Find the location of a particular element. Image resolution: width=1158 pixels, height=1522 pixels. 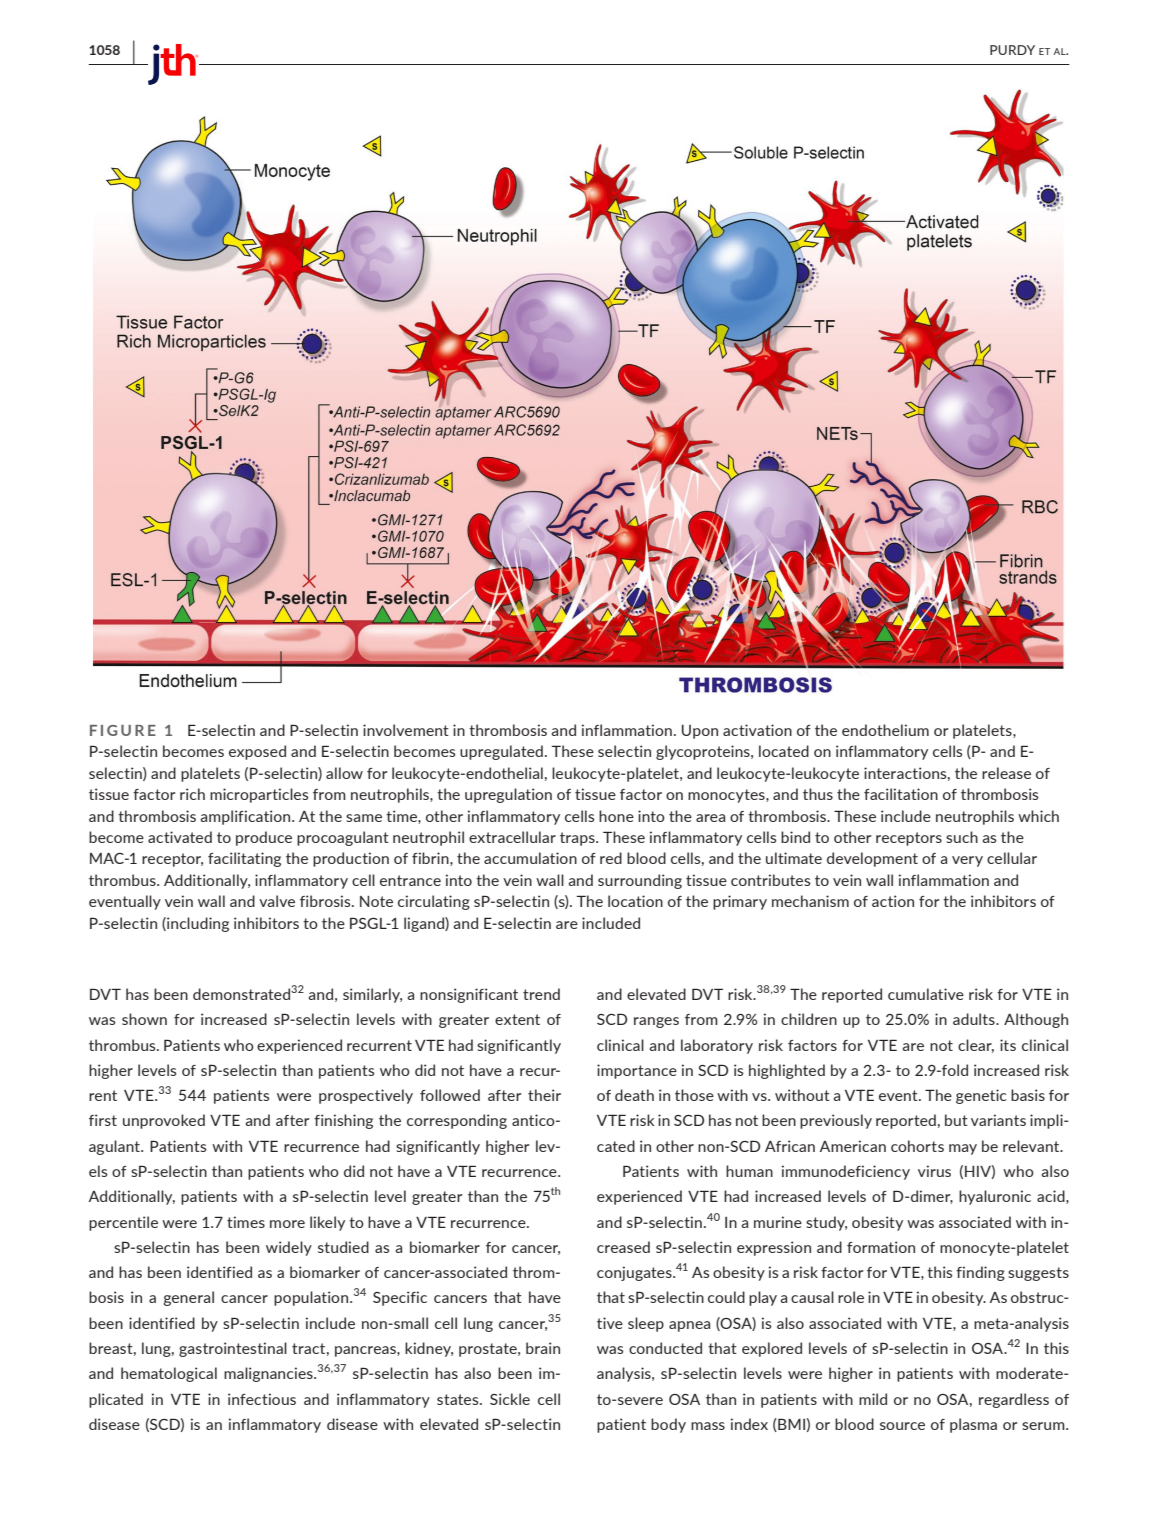

brain is located at coordinates (543, 1348).
